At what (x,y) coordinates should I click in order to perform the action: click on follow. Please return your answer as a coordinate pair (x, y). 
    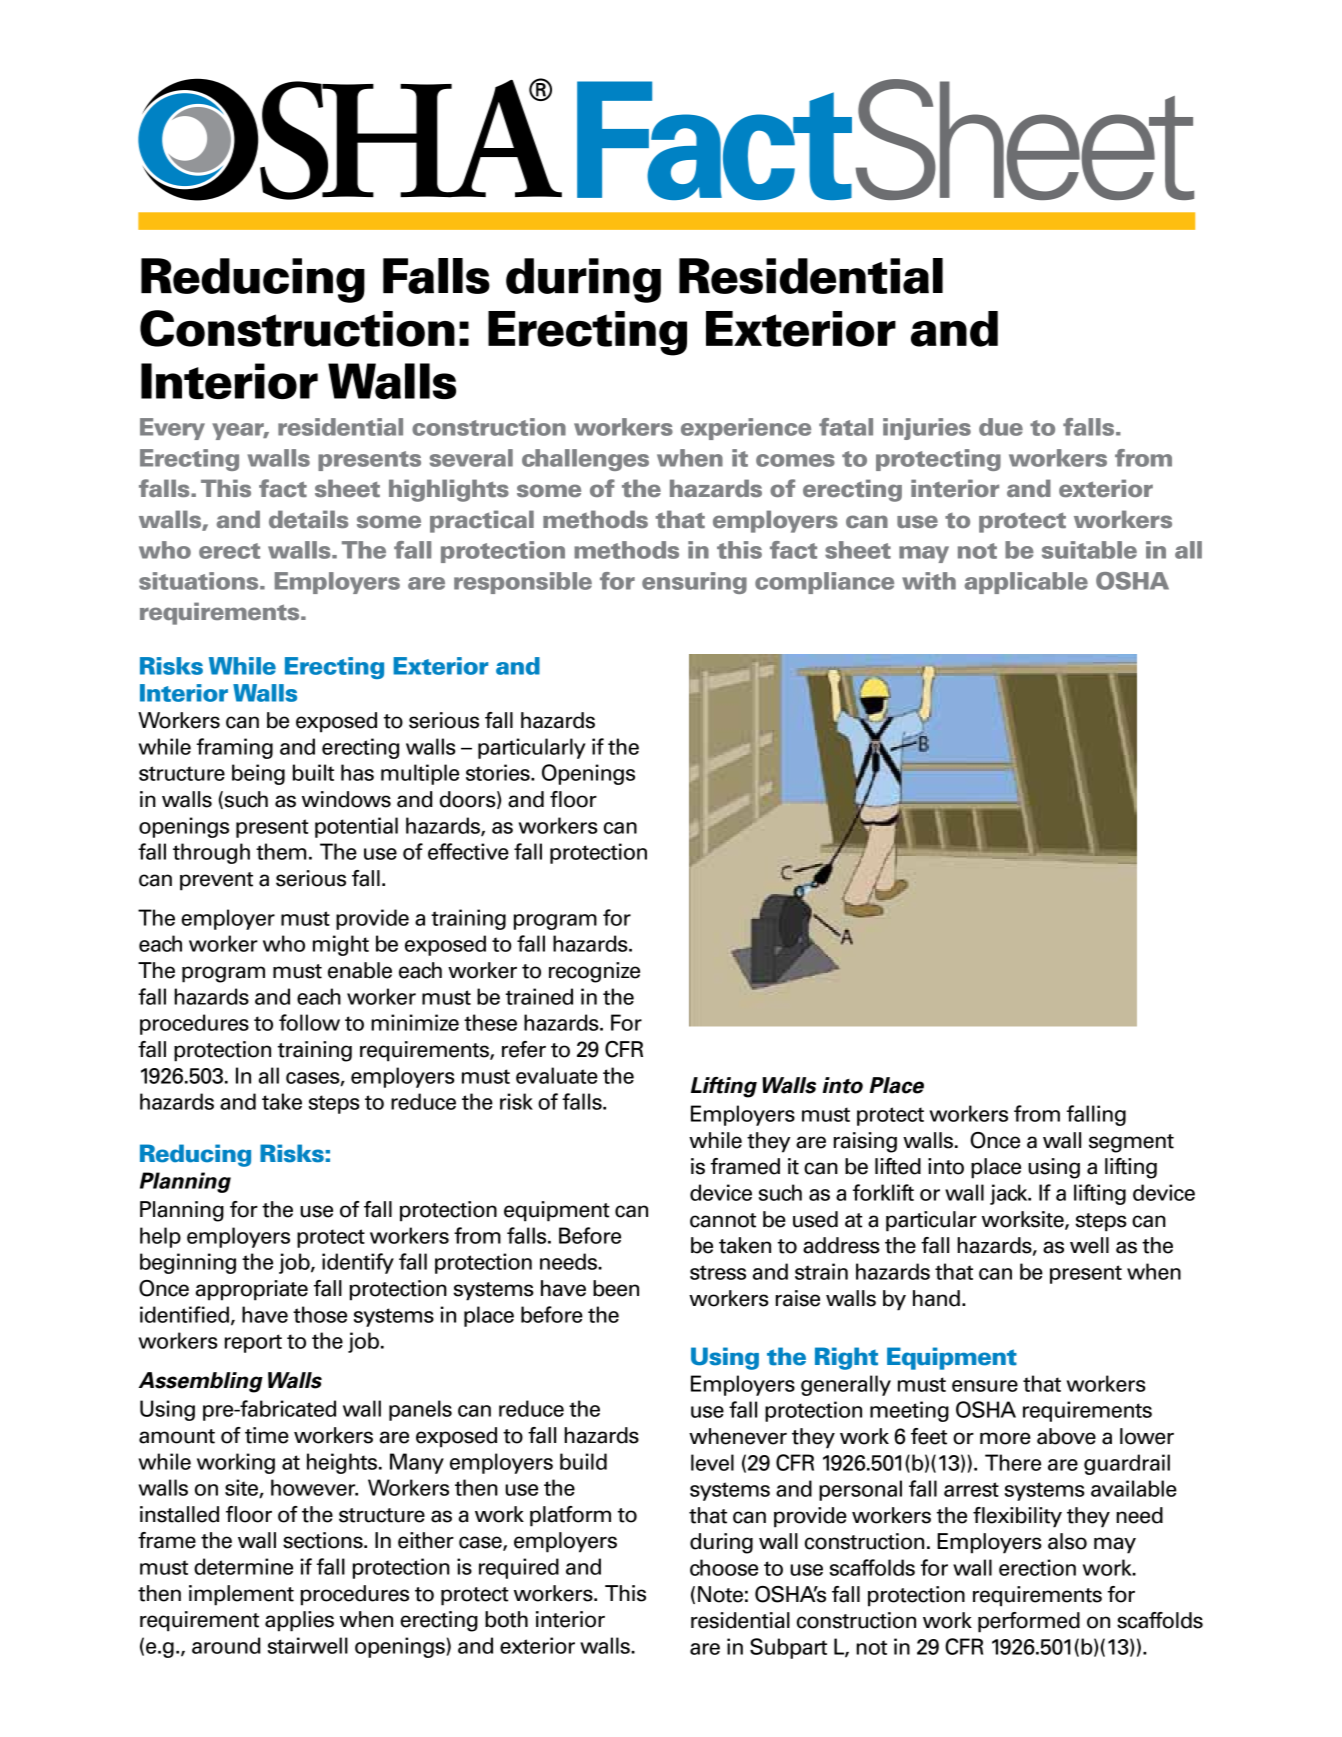
    Looking at the image, I should click on (309, 1022).
